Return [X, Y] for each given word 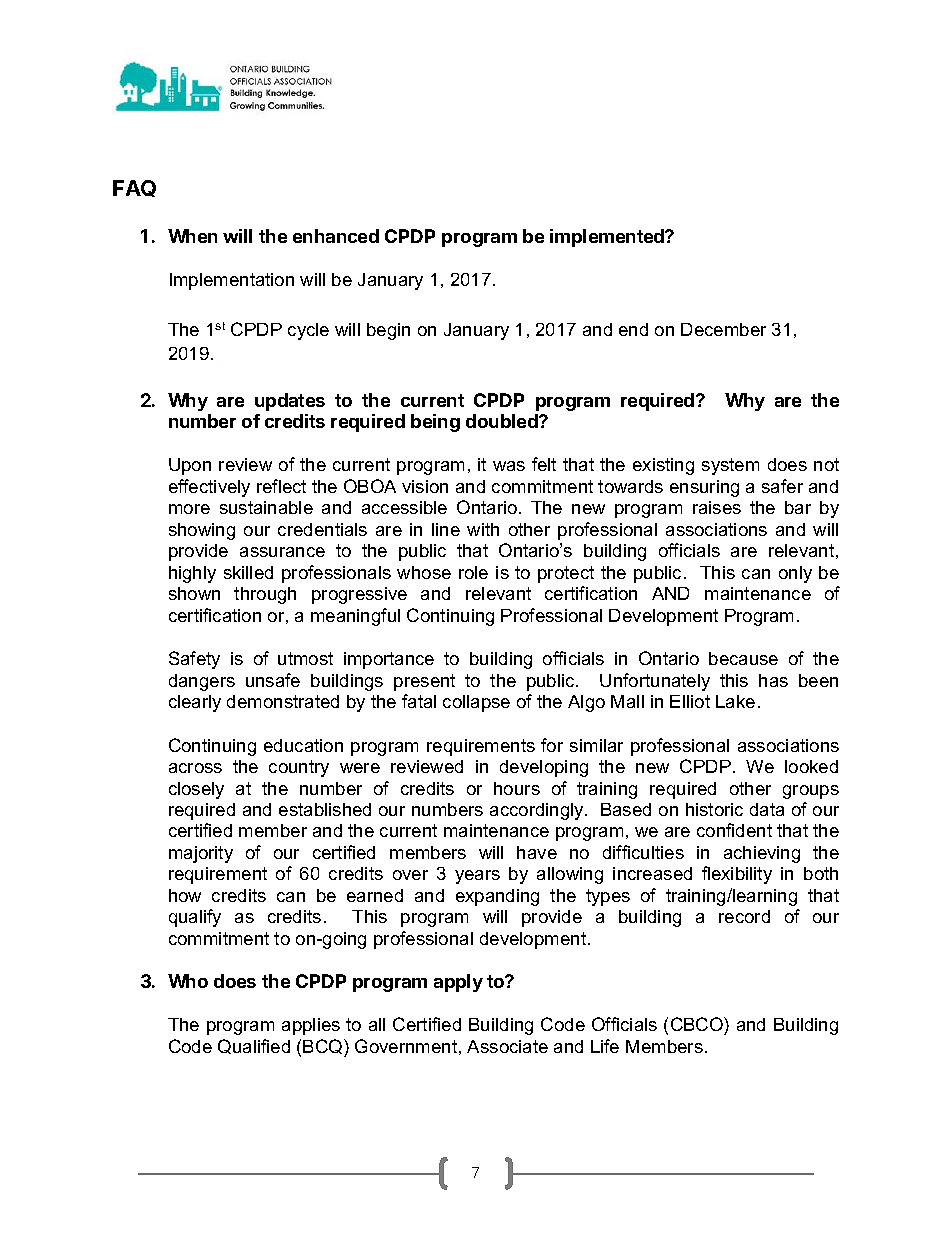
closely [196, 790]
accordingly [538, 811]
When [192, 236]
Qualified [254, 1046]
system [730, 466]
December [723, 329]
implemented [608, 238]
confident [734, 830]
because [743, 658]
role [473, 572]
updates [290, 402]
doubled [503, 421]
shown [194, 593]
